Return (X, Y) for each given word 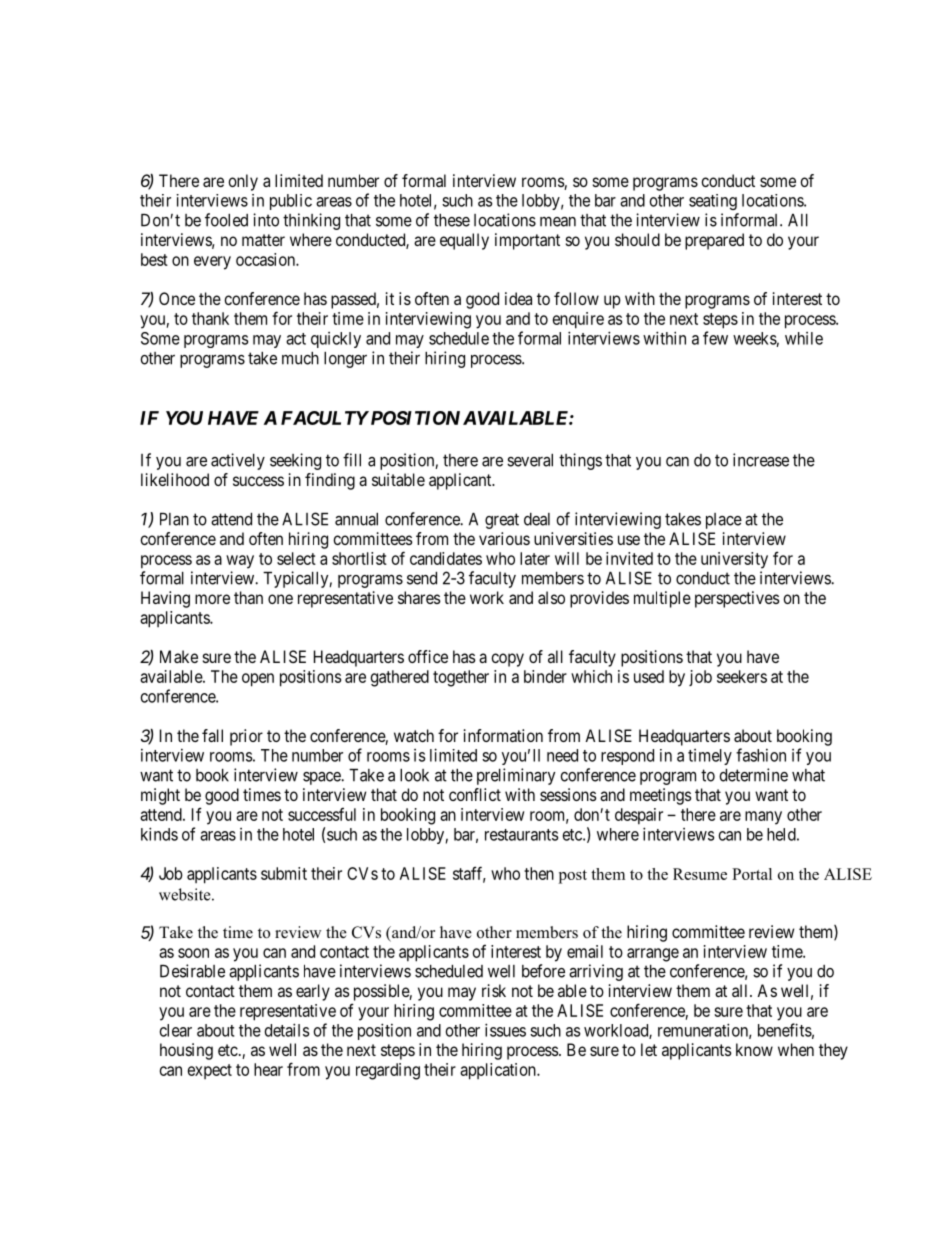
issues (505, 1030)
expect (210, 1071)
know (754, 1049)
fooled (226, 220)
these (452, 220)
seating (713, 202)
